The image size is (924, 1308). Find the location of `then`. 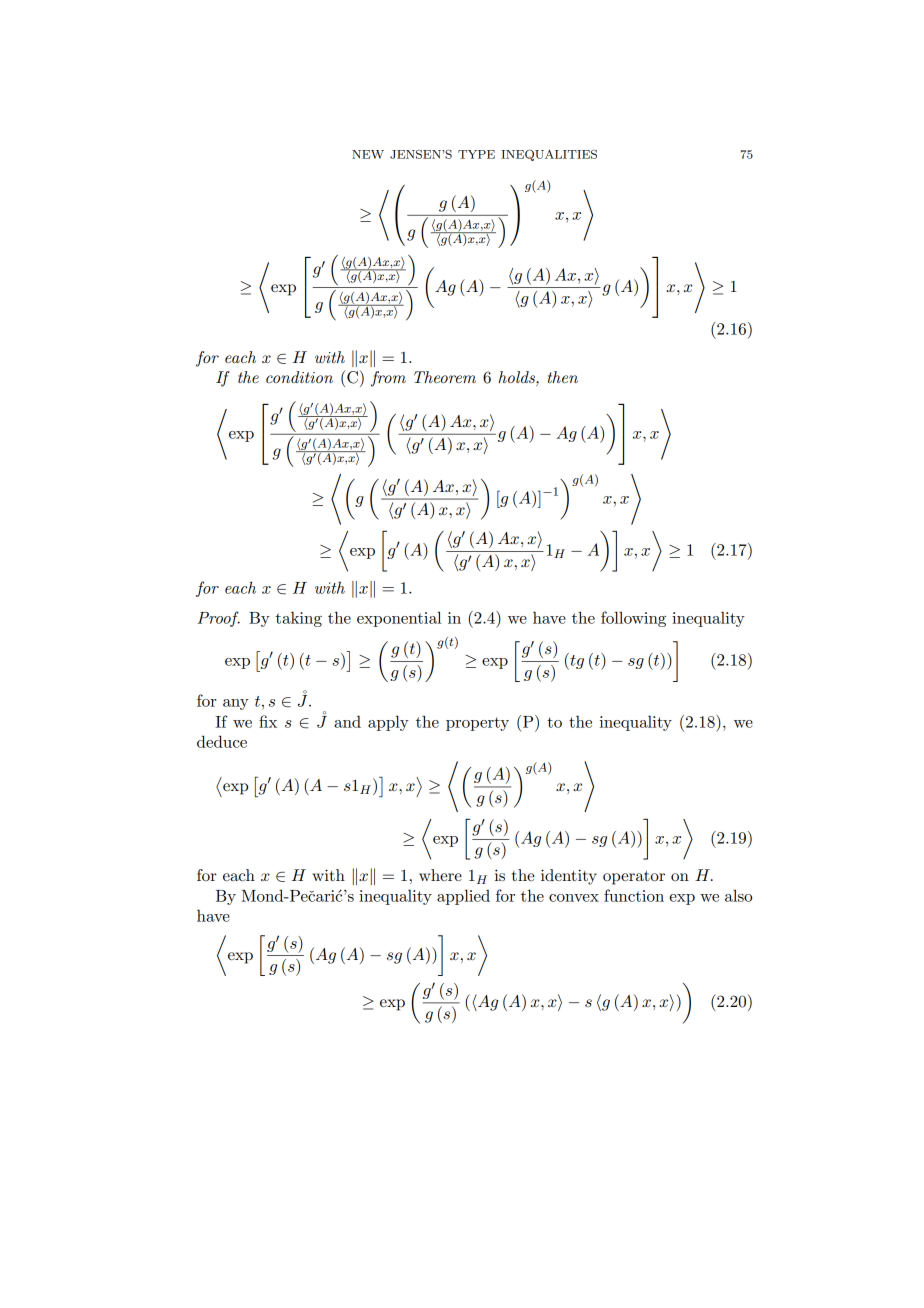

then is located at coordinates (563, 377).
